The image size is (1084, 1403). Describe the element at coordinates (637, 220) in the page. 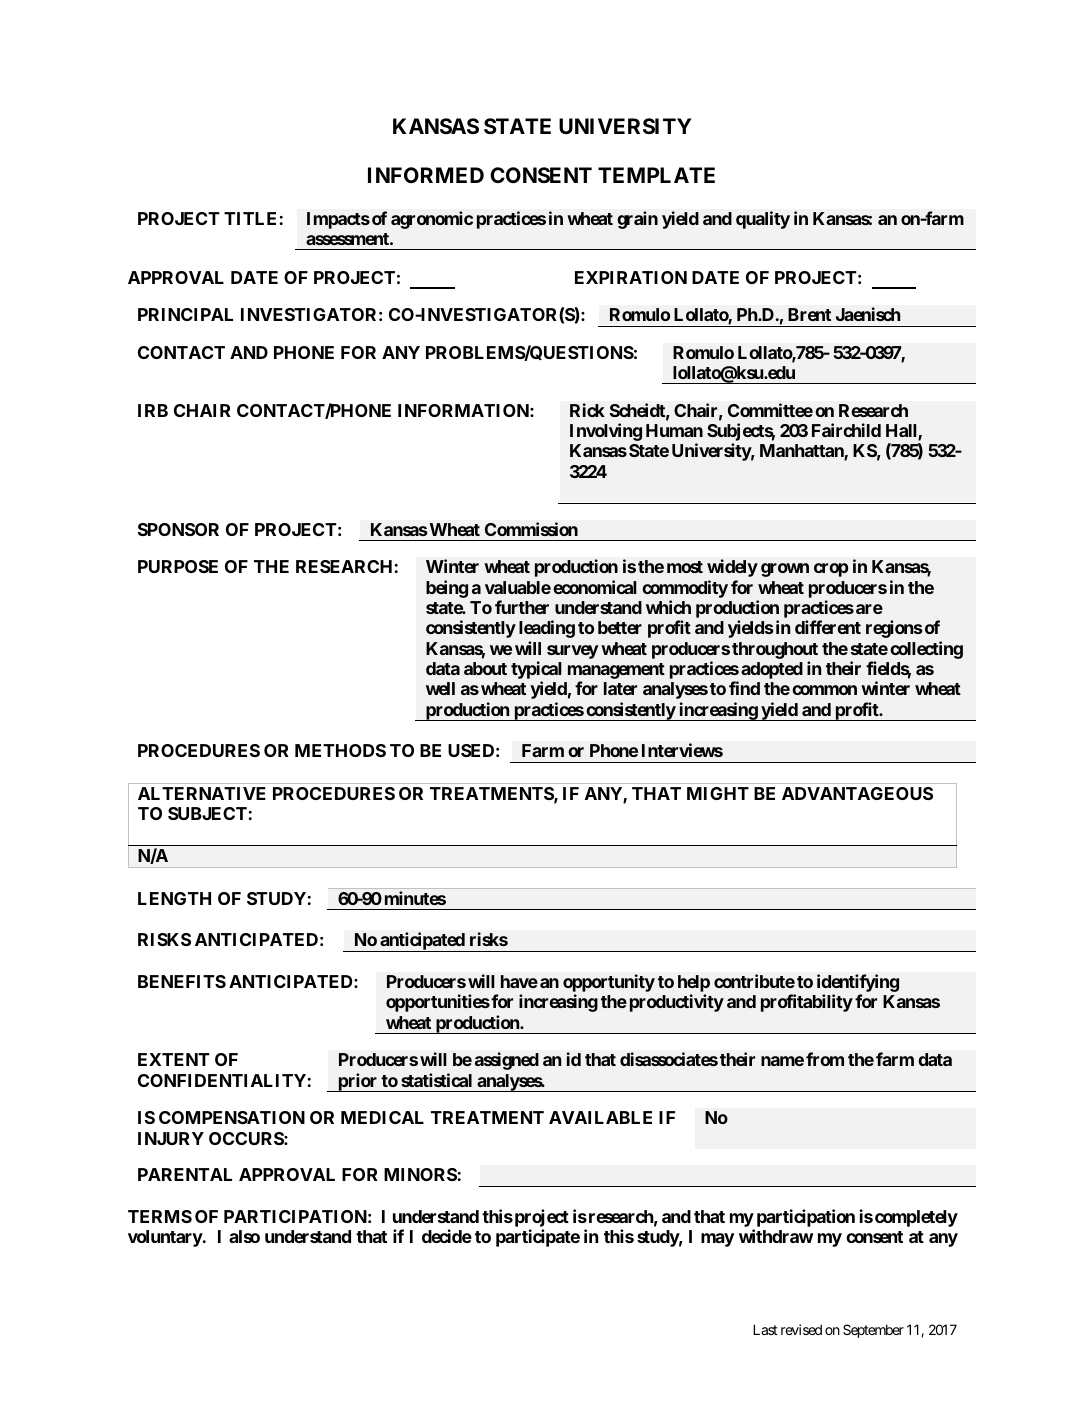

I see `grain` at that location.
